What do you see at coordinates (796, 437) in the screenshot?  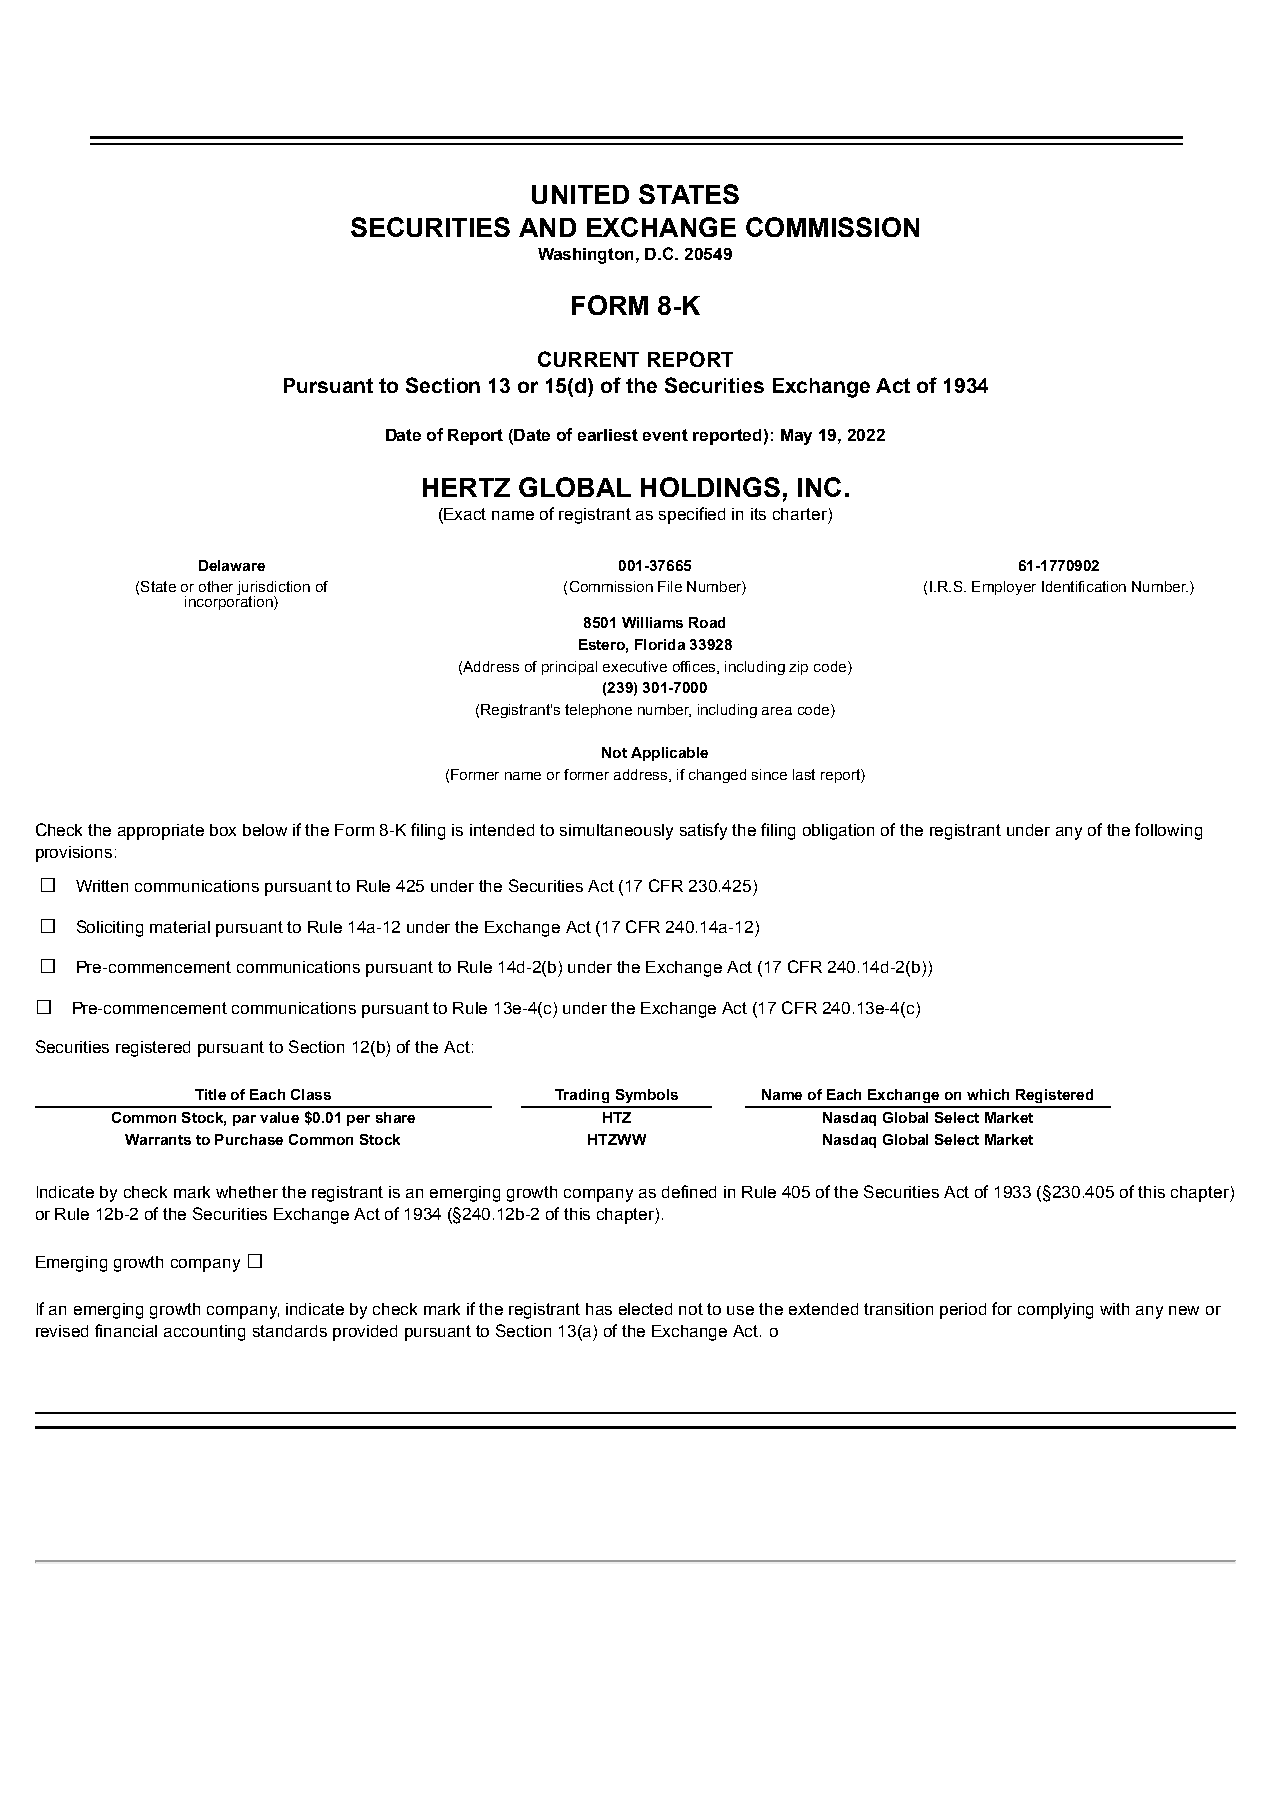 I see `May` at bounding box center [796, 437].
